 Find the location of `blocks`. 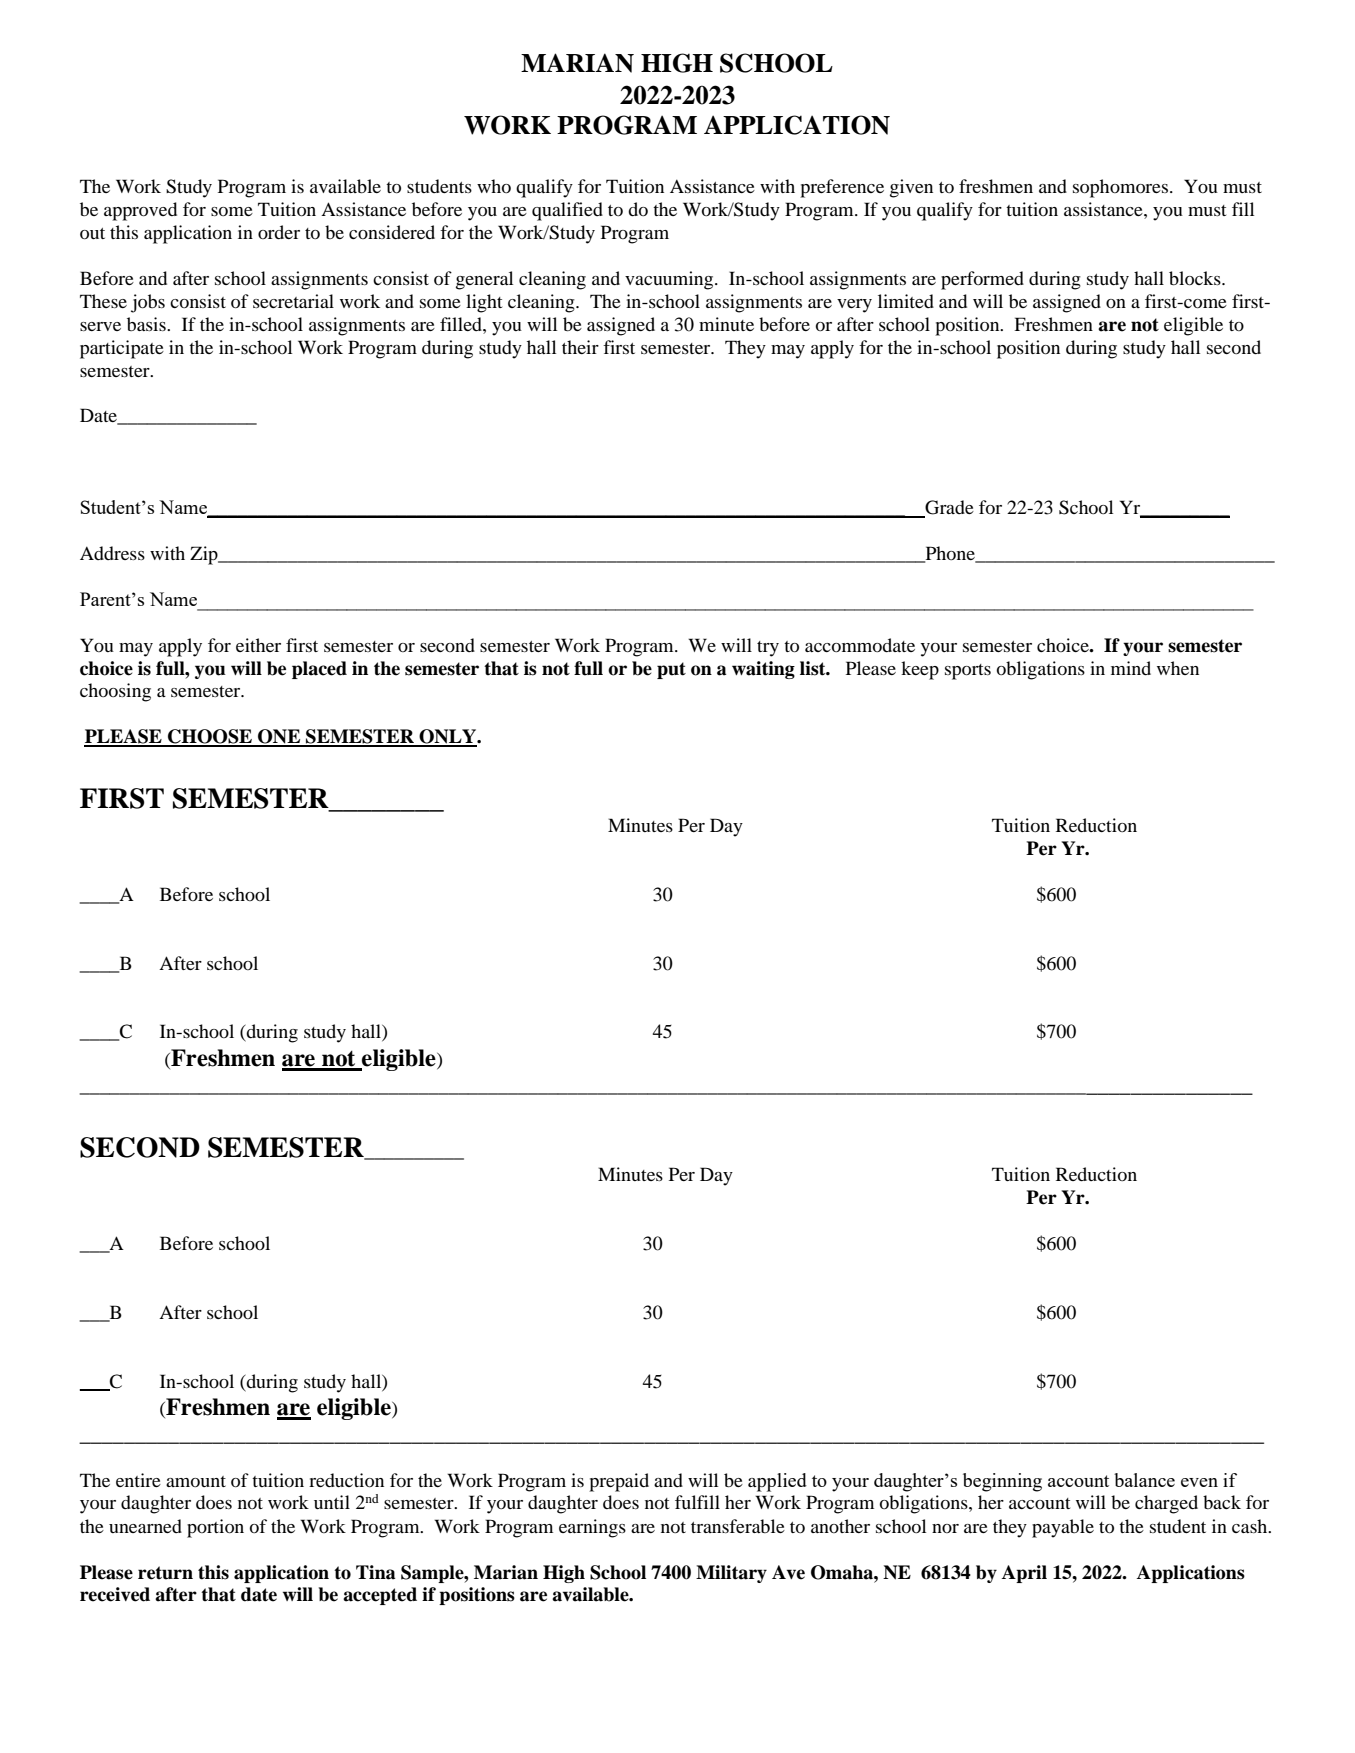

blocks is located at coordinates (1196, 278).
